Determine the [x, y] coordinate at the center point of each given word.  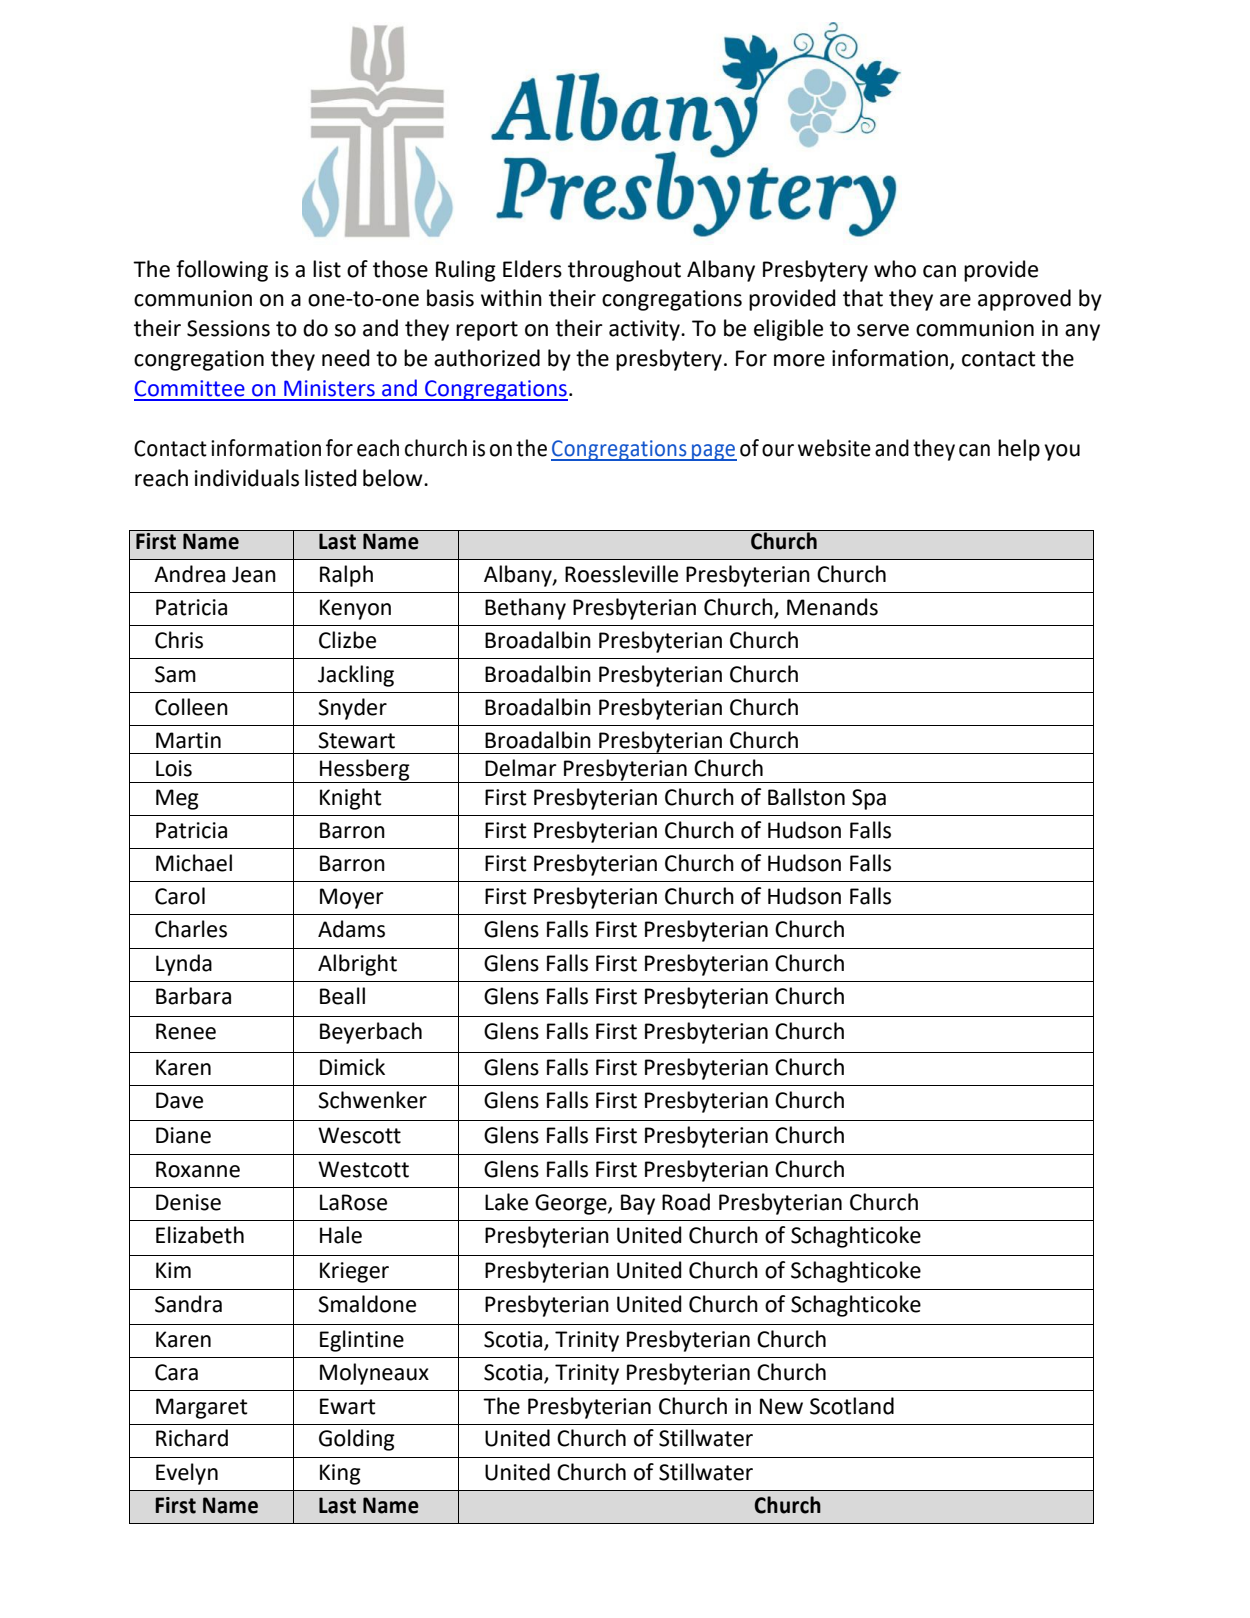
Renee [186, 1031]
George [572, 1204]
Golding [357, 1440]
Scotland [852, 1406]
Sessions [228, 328]
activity [645, 330]
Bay [638, 1204]
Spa [869, 799]
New [781, 1406]
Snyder [352, 709]
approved [1024, 300]
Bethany [525, 609]
